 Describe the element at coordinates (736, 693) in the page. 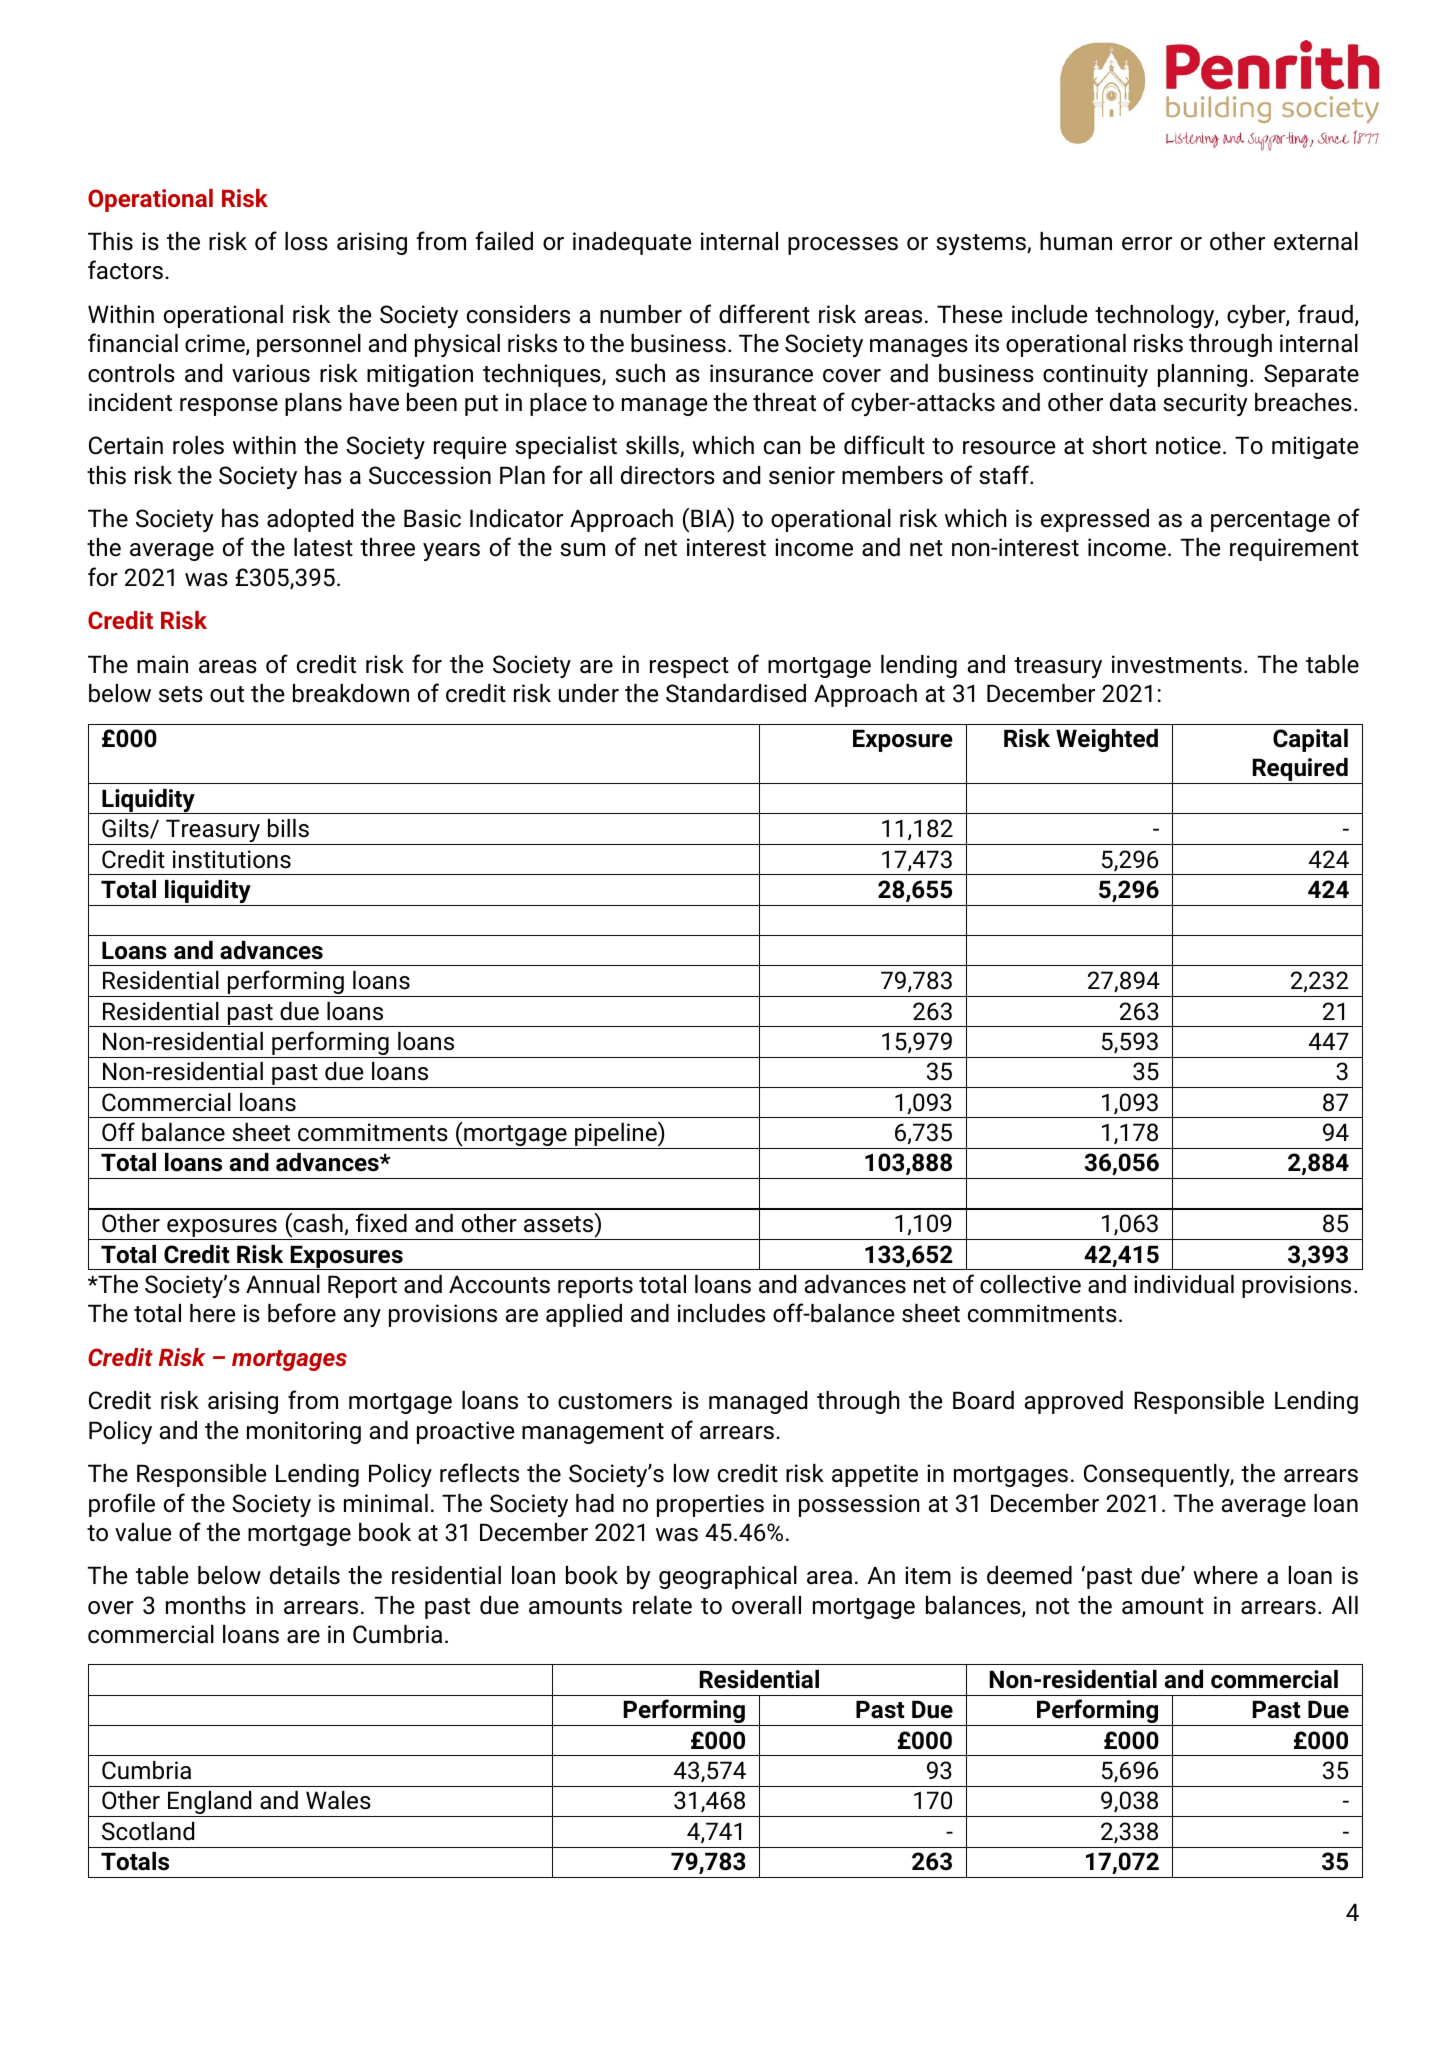

I see `Standardised` at that location.
